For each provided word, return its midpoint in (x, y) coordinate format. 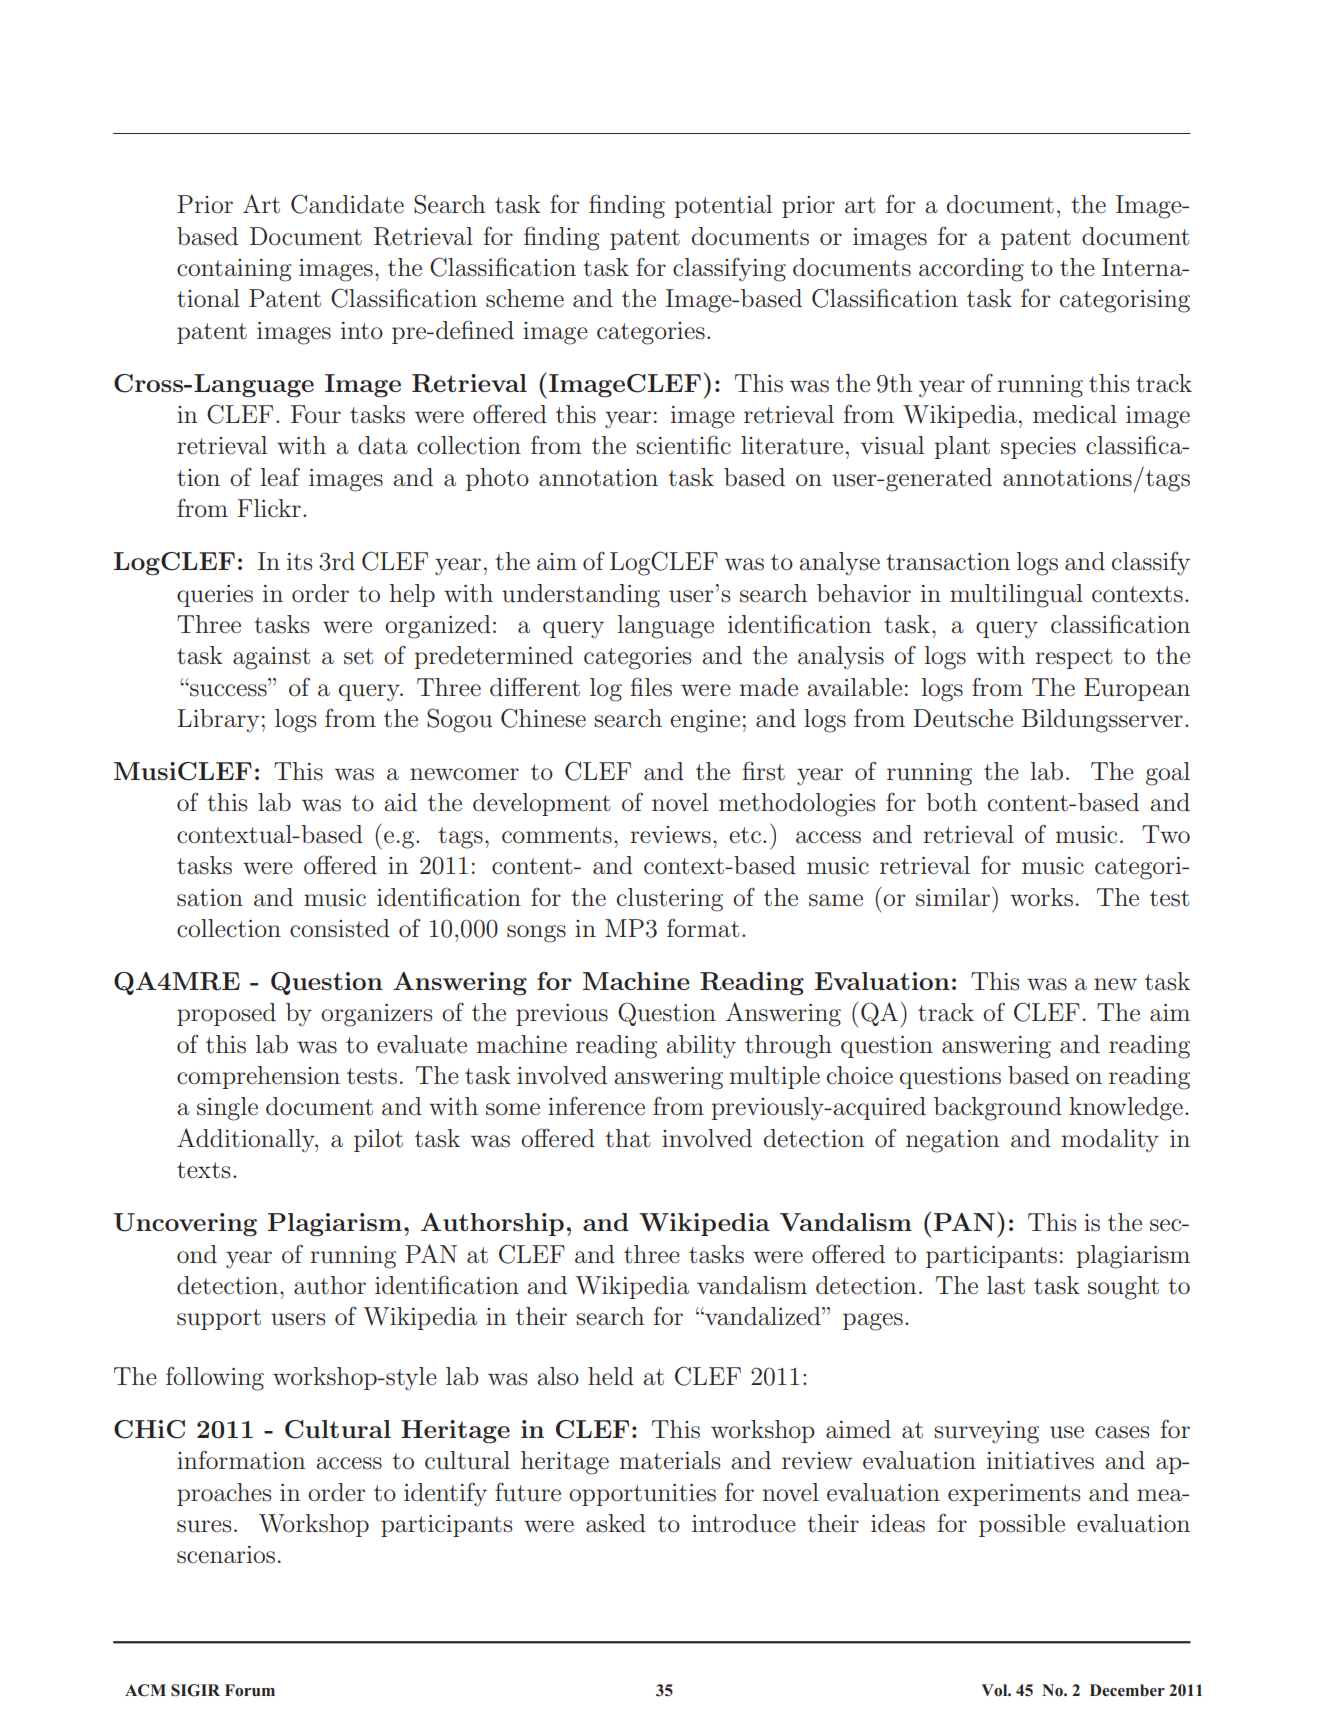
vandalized (763, 1316)
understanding (581, 596)
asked (616, 1523)
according (971, 270)
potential (723, 206)
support (219, 1319)
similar (953, 897)
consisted (340, 928)
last (1006, 1285)
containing (234, 270)
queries (215, 596)
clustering (670, 900)
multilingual (1016, 596)
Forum (250, 1690)
